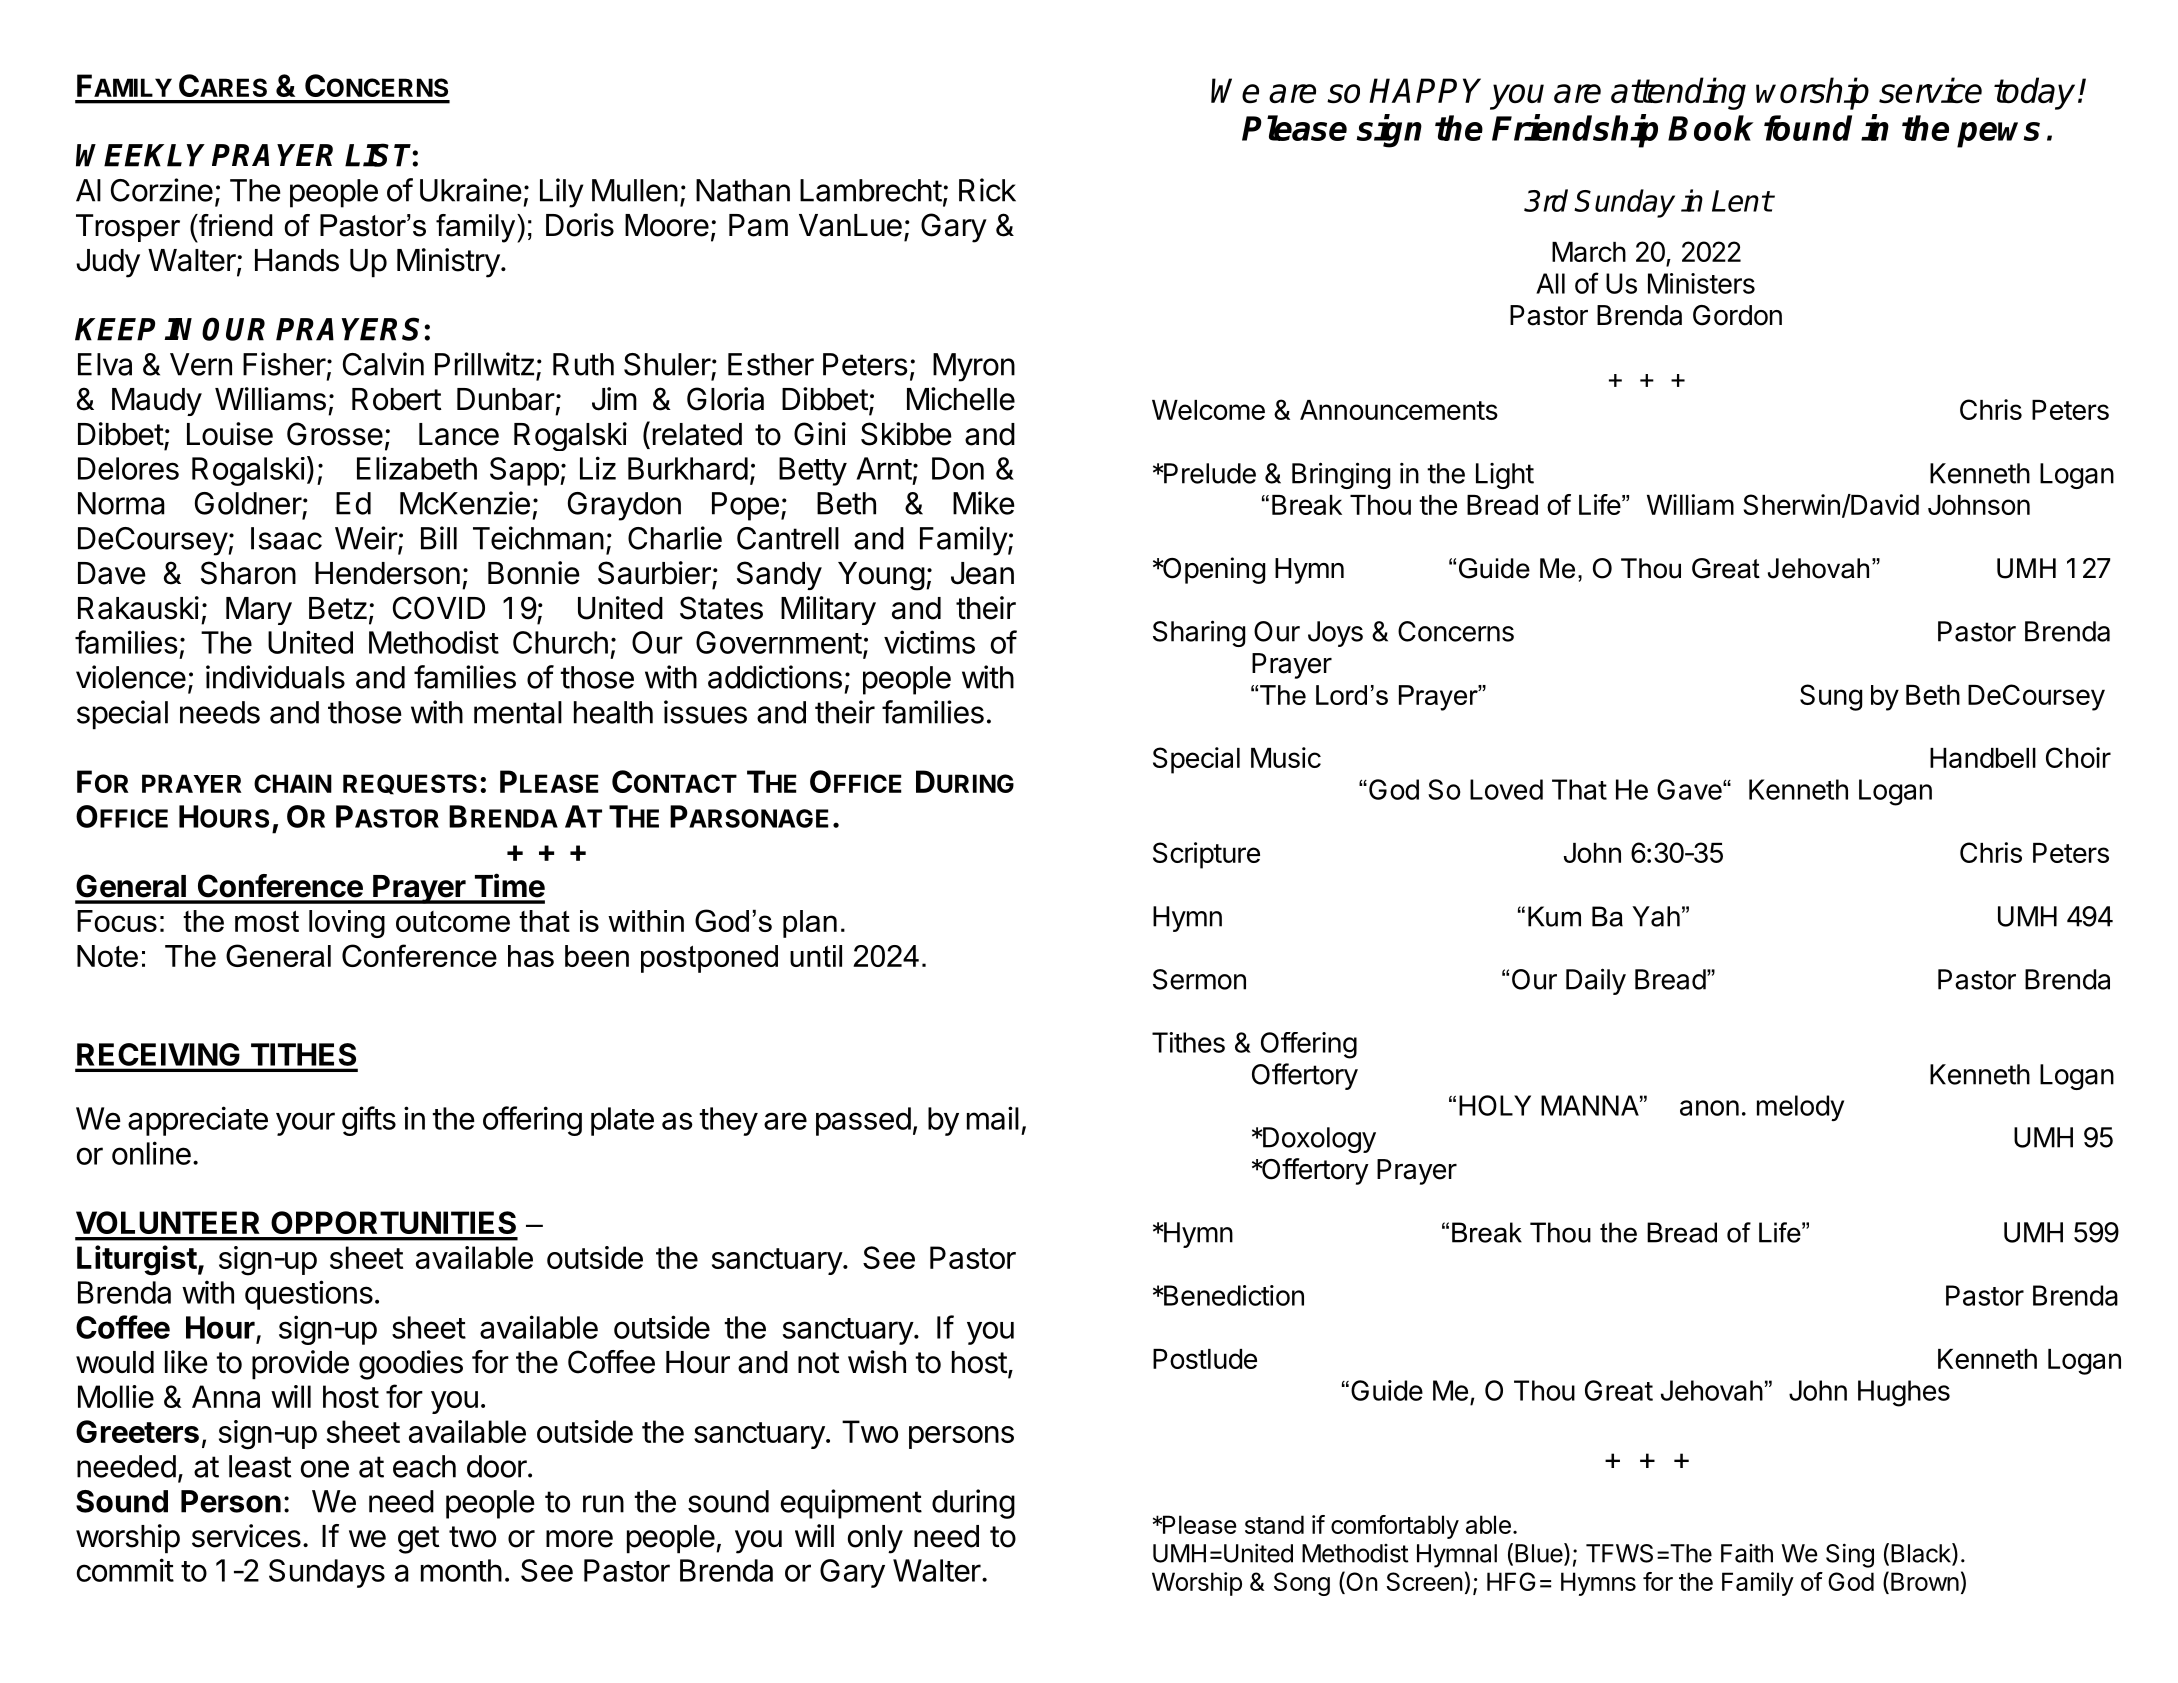  Describe the element at coordinates (471, 190) in the screenshot. I see `Ukraine` at that location.
